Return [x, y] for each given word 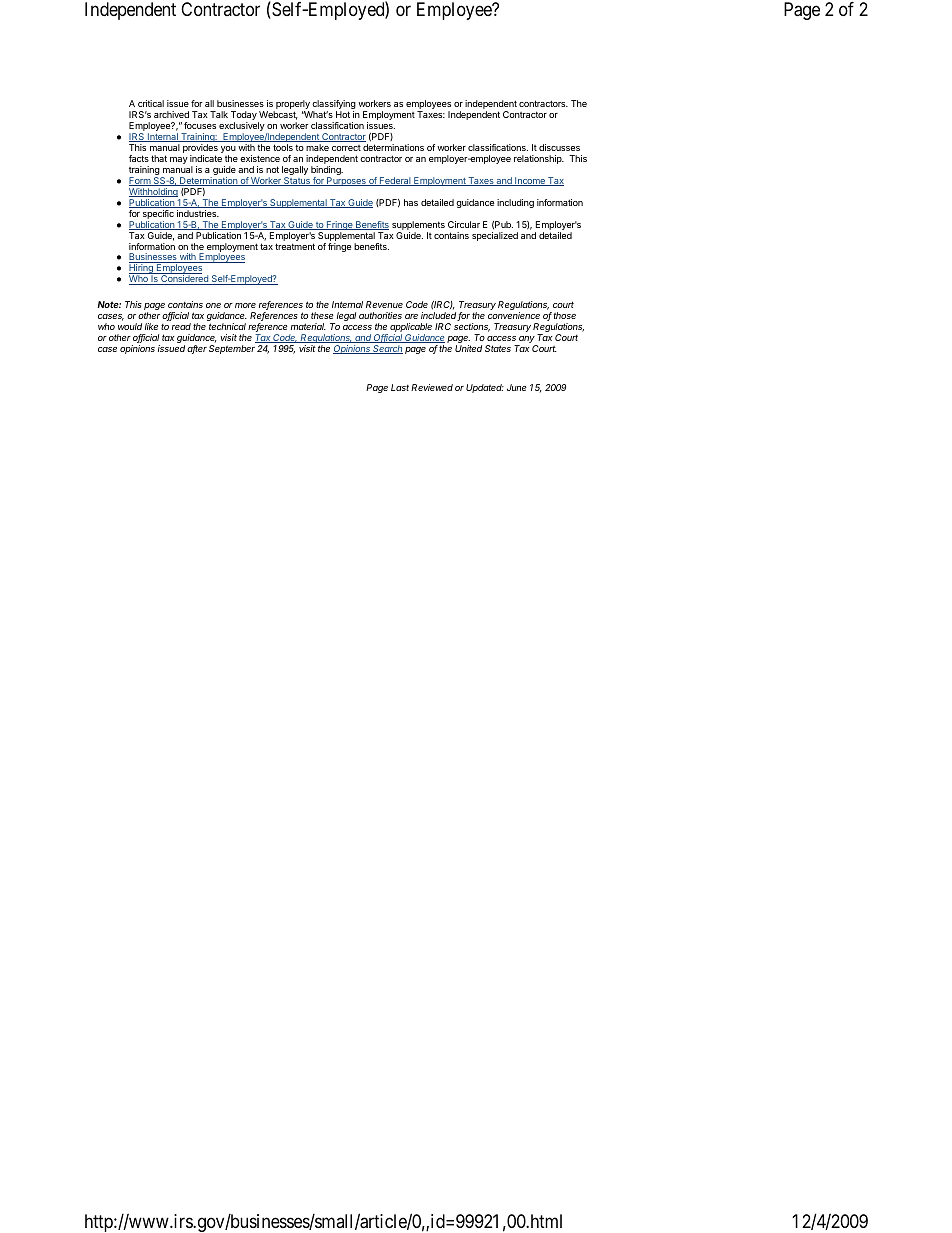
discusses [559, 147]
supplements [418, 225]
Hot [343, 114]
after [197, 349]
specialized [495, 236]
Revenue [384, 304]
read [181, 326]
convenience [514, 315]
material [308, 326]
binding [327, 172]
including [515, 203]
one [213, 305]
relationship [539, 159]
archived [171, 114]
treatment [295, 246]
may [179, 160]
